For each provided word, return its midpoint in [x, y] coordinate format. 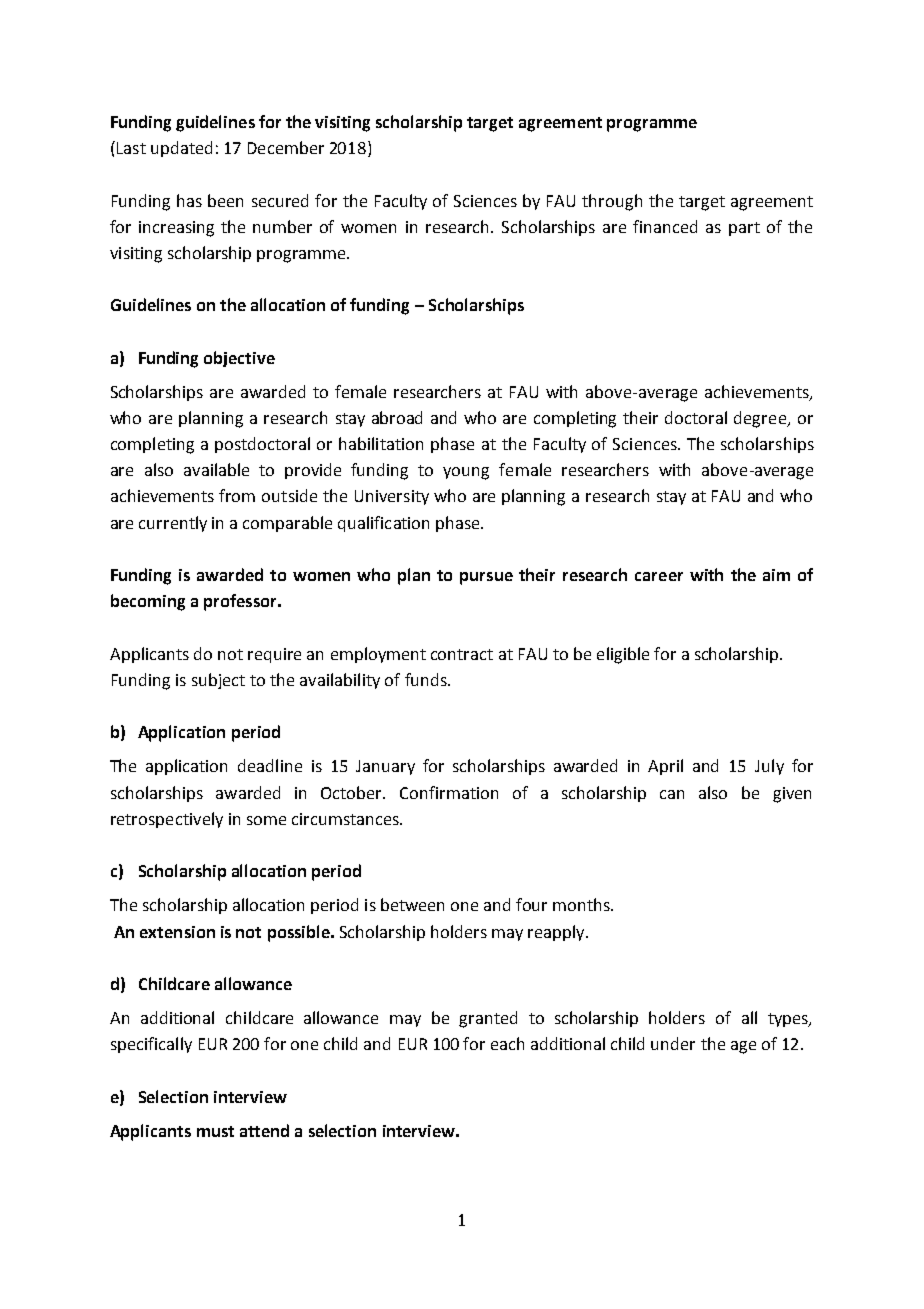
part [744, 229]
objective [239, 359]
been [225, 200]
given [792, 795]
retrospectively [167, 820]
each [507, 1043]
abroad [397, 417]
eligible [623, 655]
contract [462, 654]
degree [761, 419]
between [412, 904]
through [612, 202]
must [215, 1131]
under [673, 1043]
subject [218, 681]
